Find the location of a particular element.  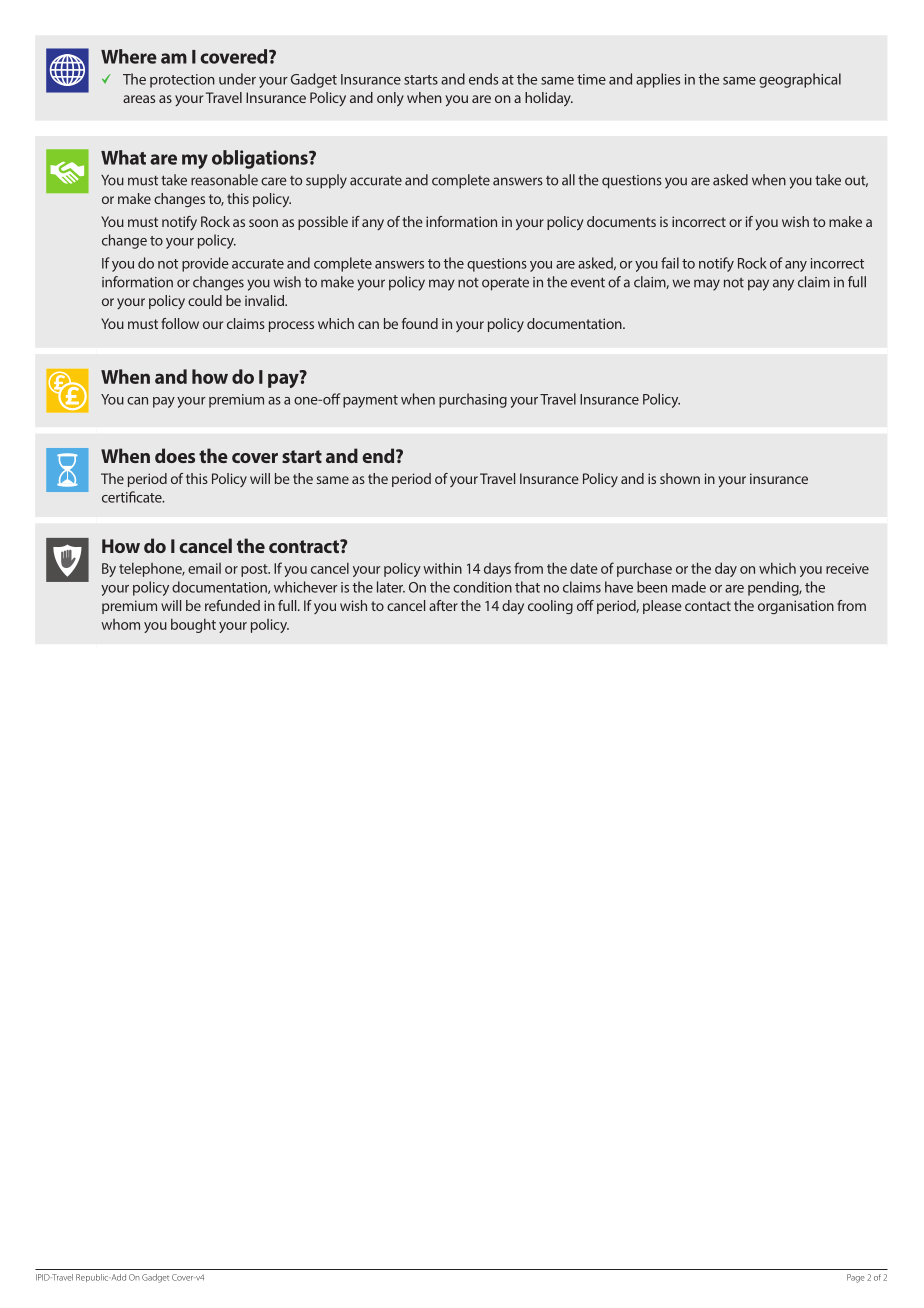

after is located at coordinates (443, 605).
